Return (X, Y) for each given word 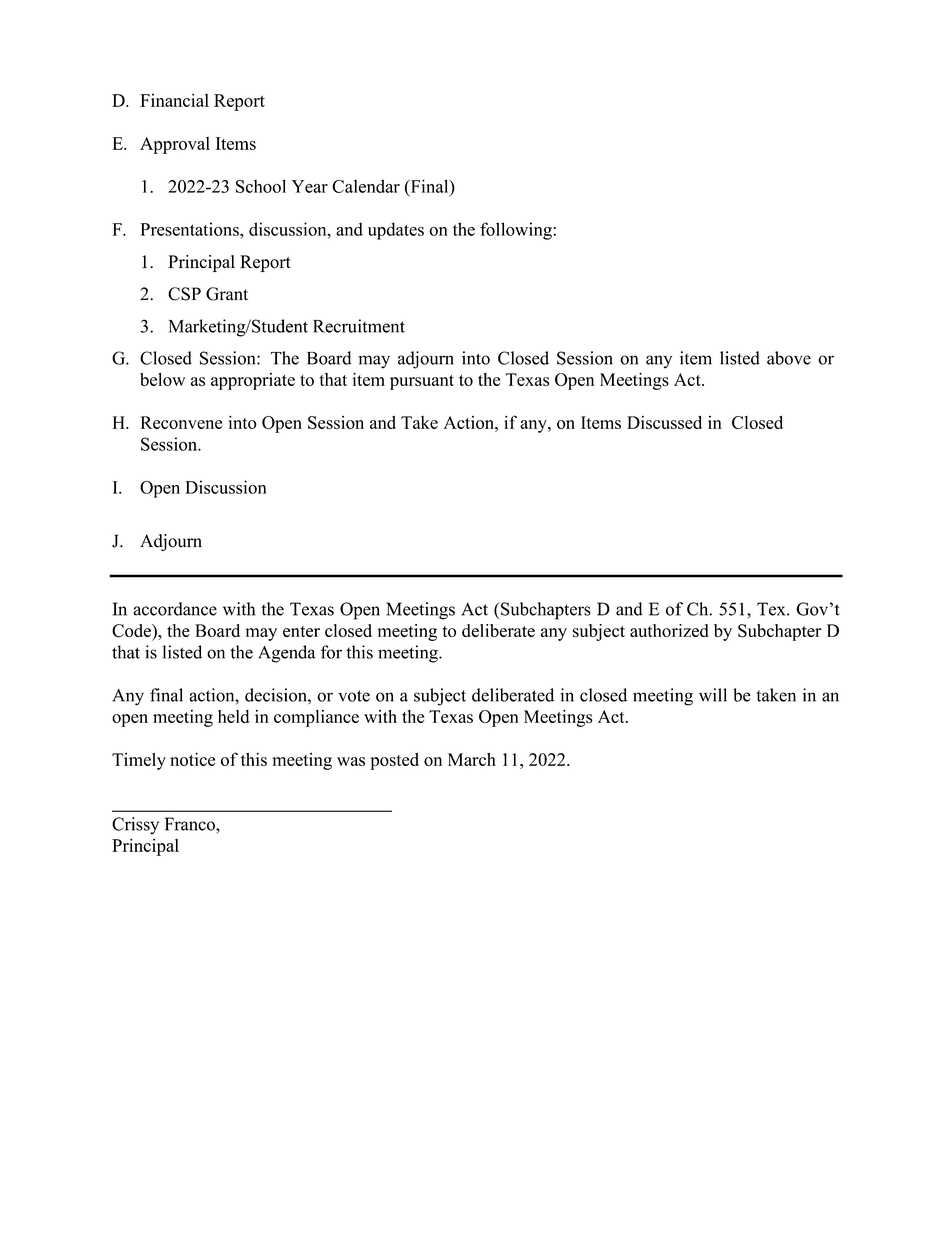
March (472, 759)
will (713, 695)
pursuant (422, 382)
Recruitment (359, 326)
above (789, 358)
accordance (175, 609)
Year (310, 186)
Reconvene (181, 422)
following (517, 231)
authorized (669, 630)
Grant (227, 294)
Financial (174, 100)
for (331, 652)
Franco (191, 824)
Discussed (664, 422)
